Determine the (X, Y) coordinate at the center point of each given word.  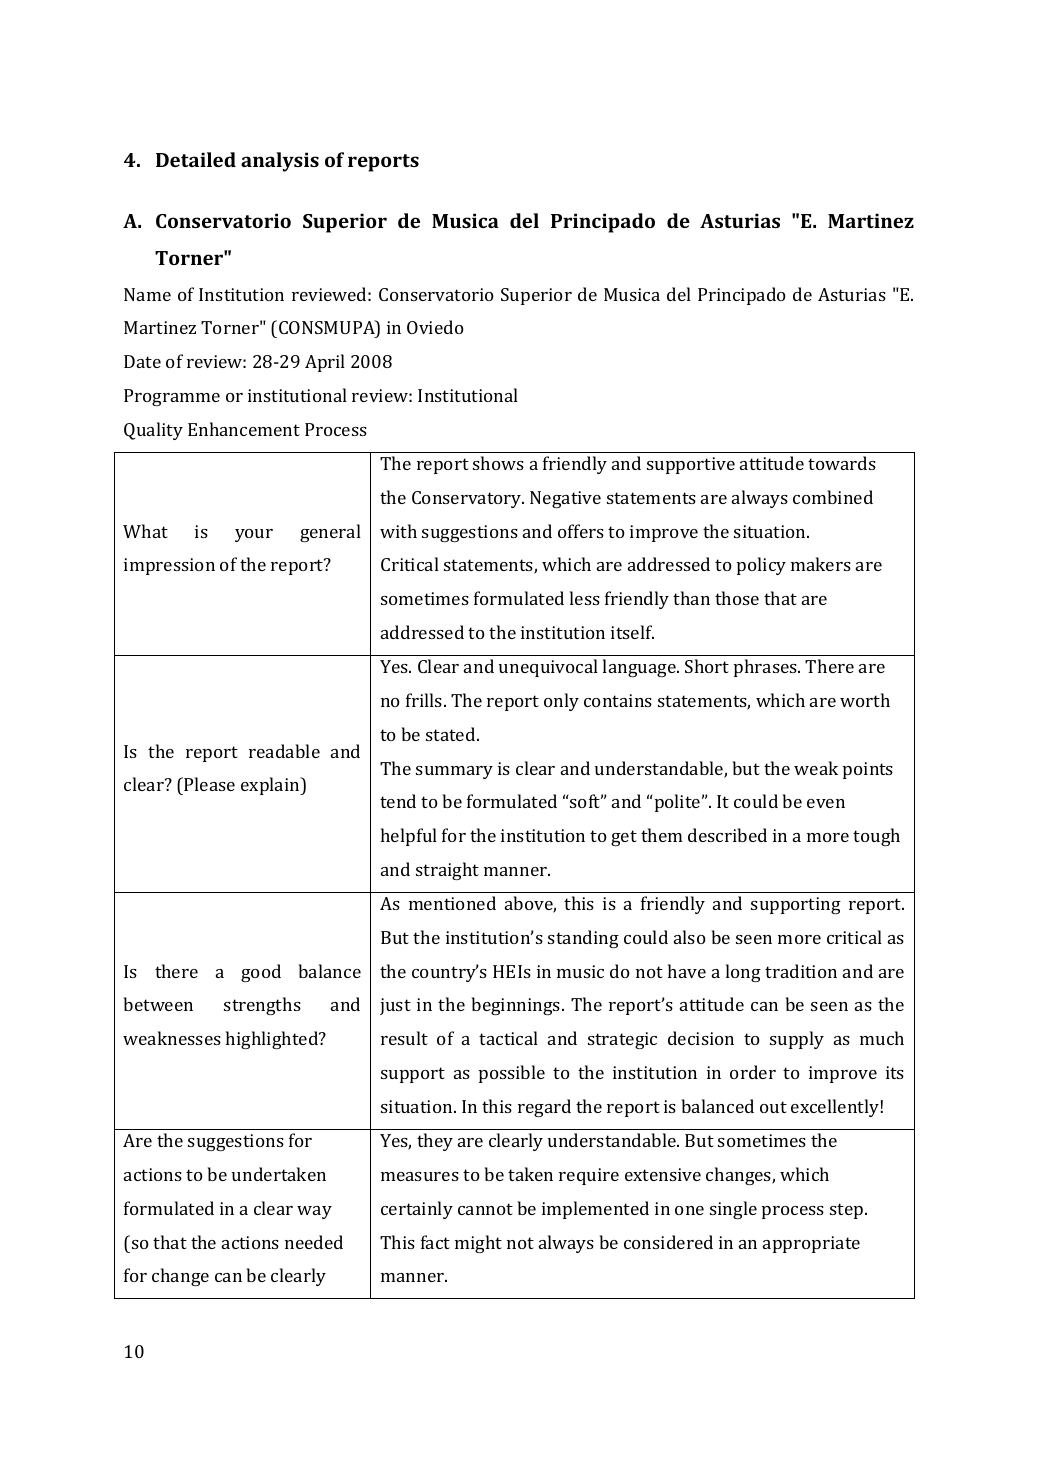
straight (447, 871)
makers (821, 564)
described (727, 835)
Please (208, 784)
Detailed (196, 159)
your (254, 535)
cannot (485, 1209)
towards (842, 463)
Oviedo (435, 327)
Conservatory (468, 499)
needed (314, 1242)
